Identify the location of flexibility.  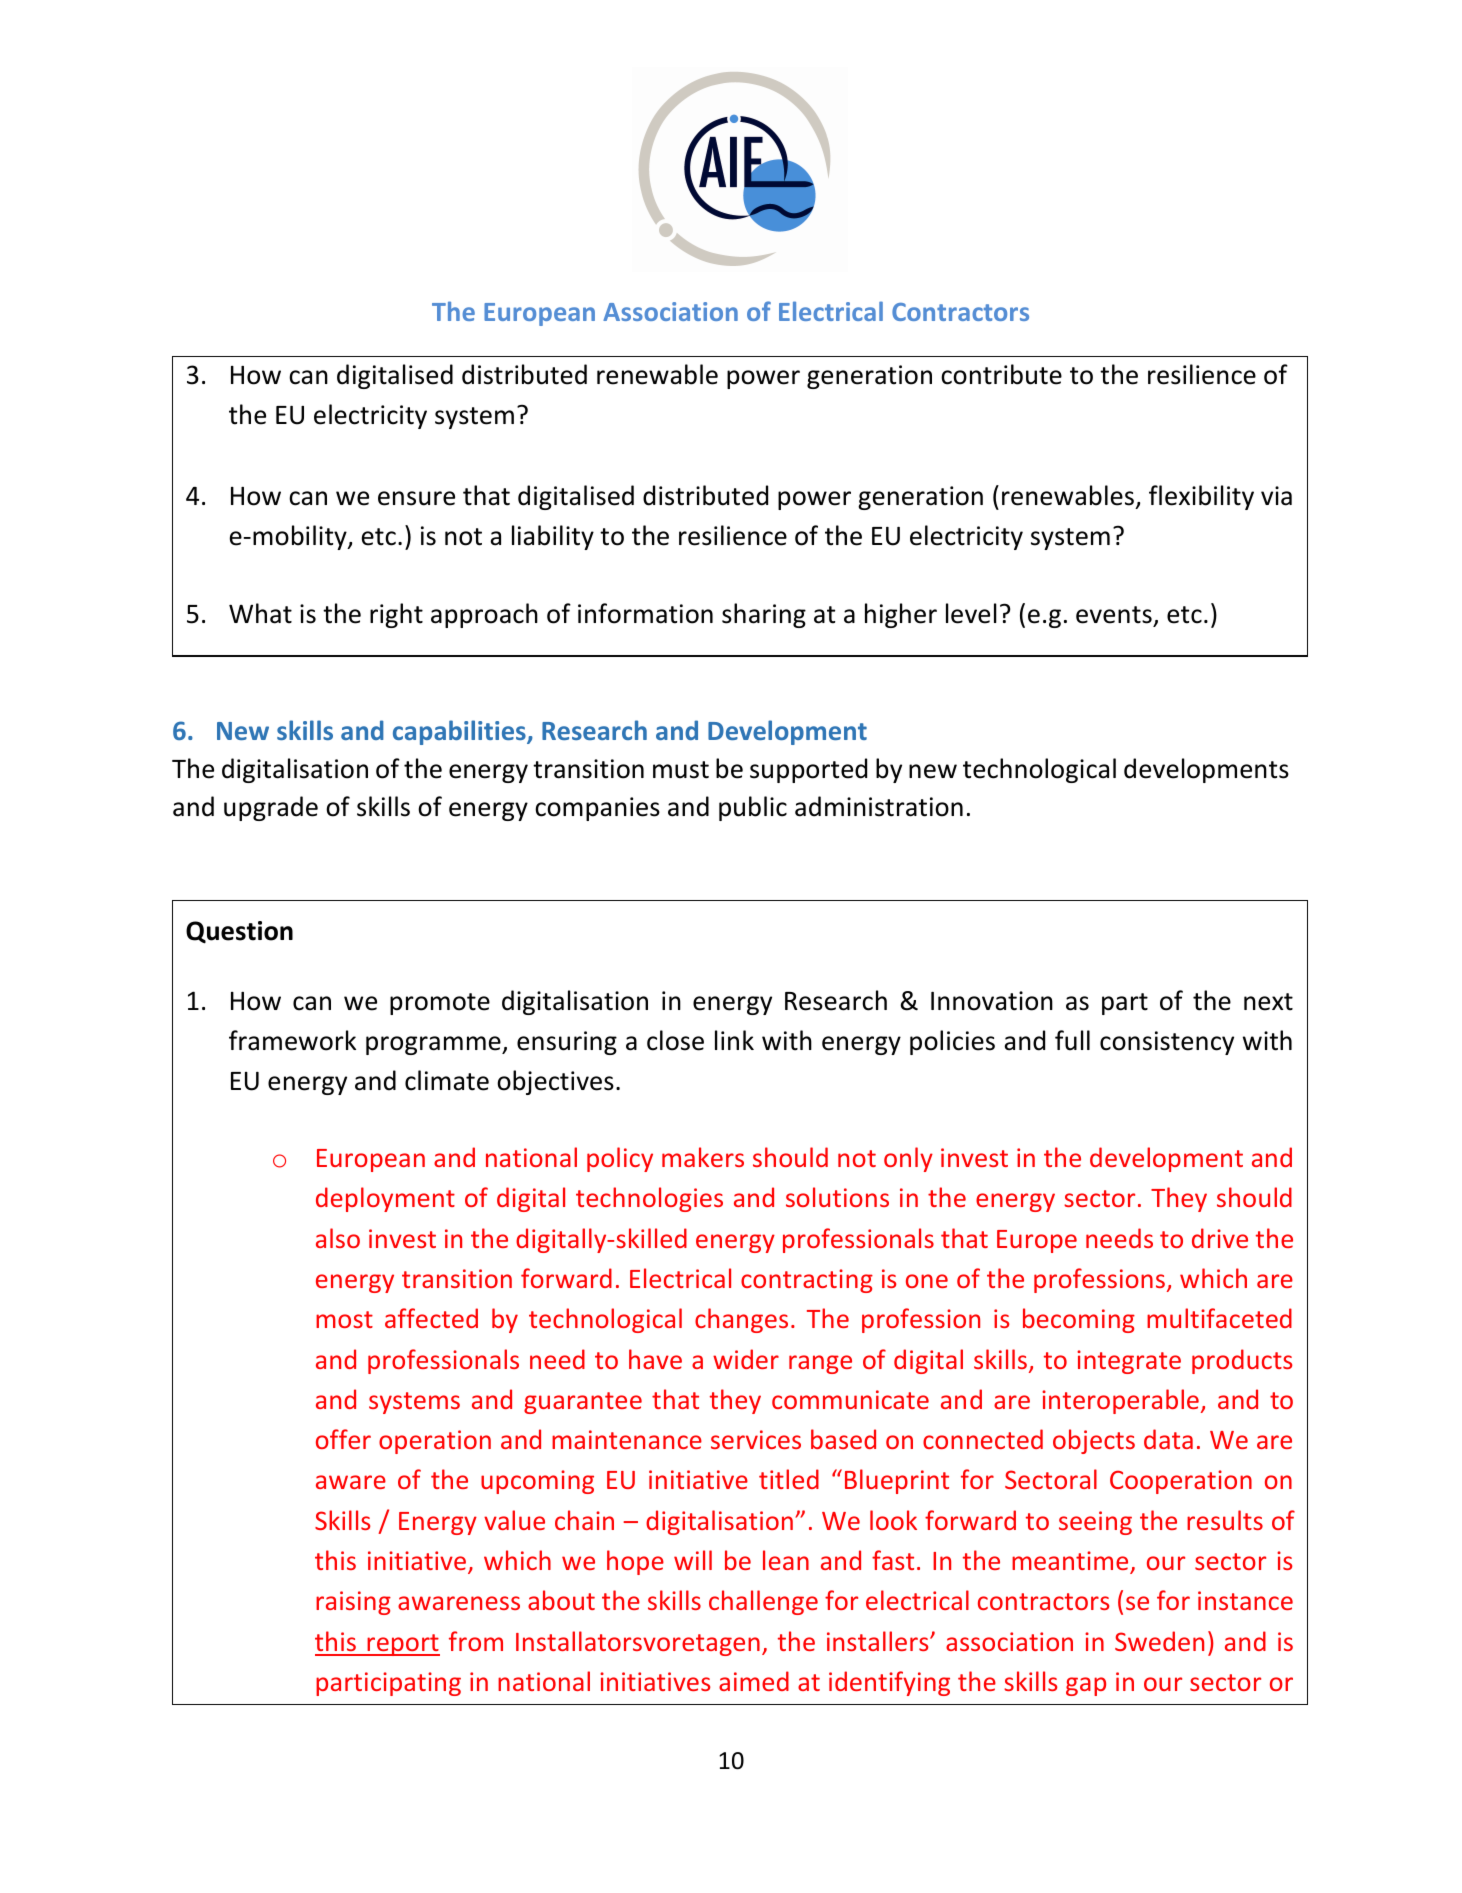
(1201, 497).
